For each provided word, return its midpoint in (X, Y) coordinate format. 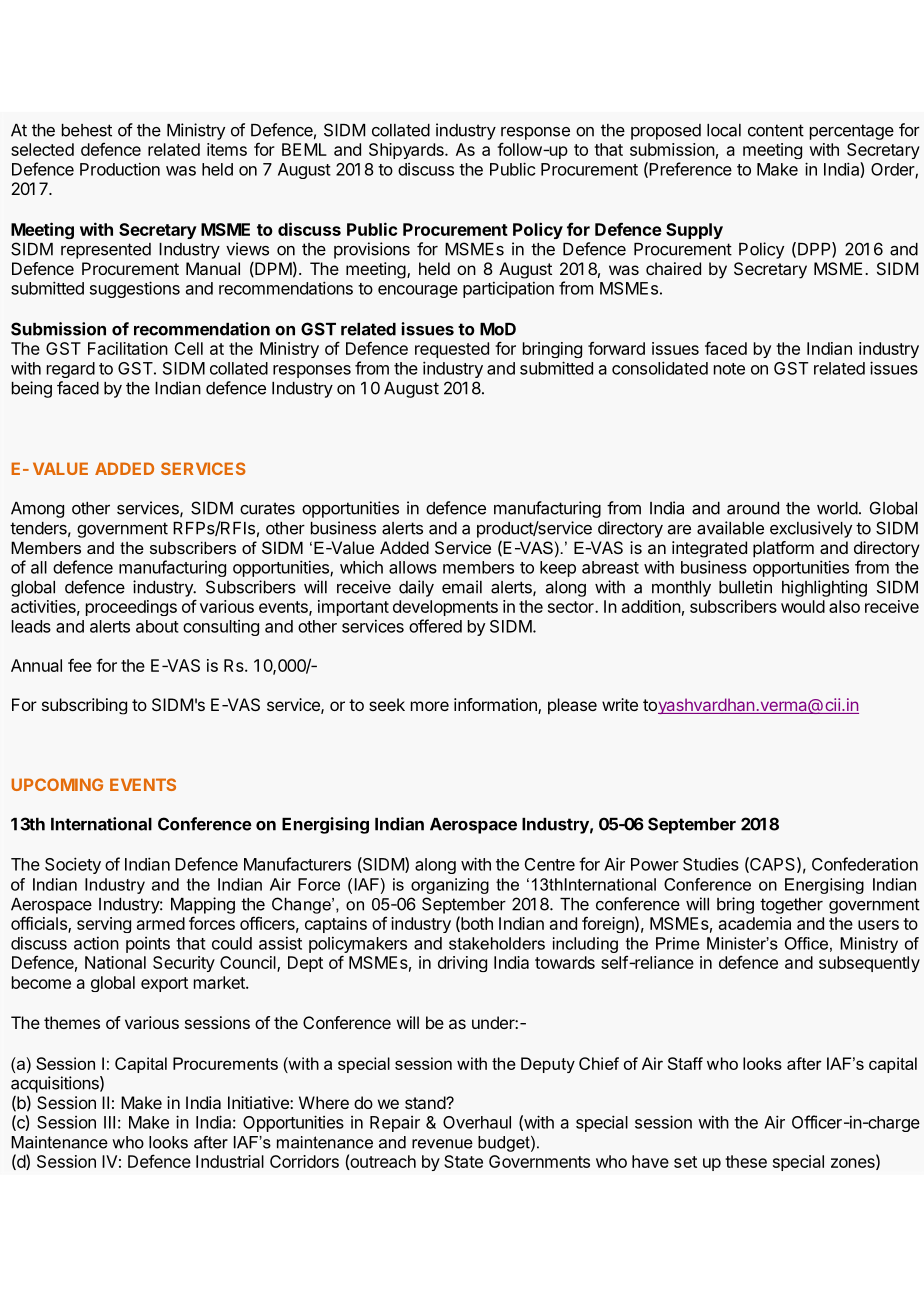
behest (87, 130)
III (109, 1122)
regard (71, 370)
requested (452, 350)
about (157, 626)
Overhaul (477, 1122)
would (803, 606)
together (791, 906)
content (776, 130)
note (729, 369)
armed (161, 923)
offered (435, 626)
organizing (450, 886)
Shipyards (407, 151)
